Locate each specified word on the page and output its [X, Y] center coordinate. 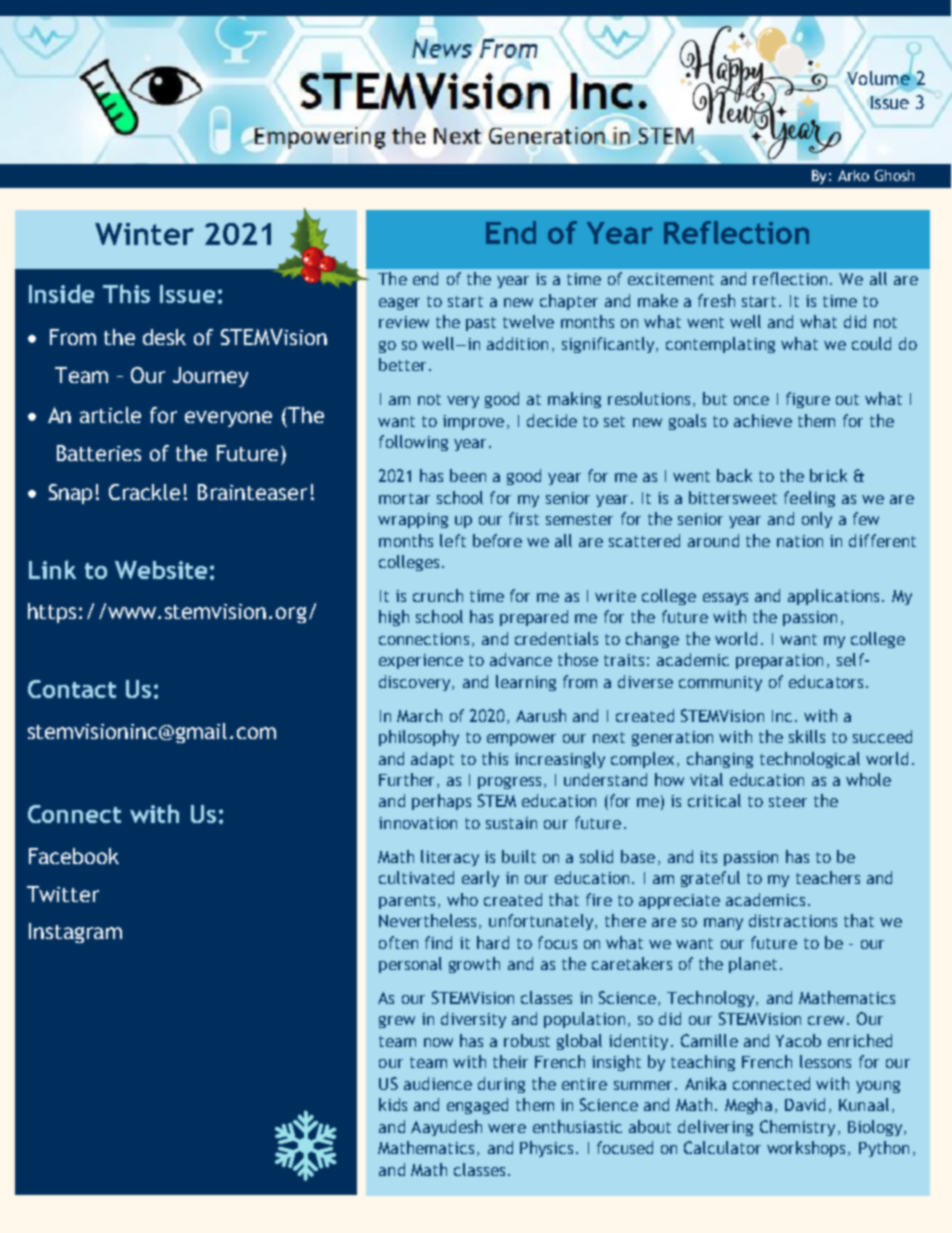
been [468, 475]
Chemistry [797, 1128]
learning [526, 683]
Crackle [144, 492]
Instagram [75, 933]
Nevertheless [427, 920]
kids [393, 1104]
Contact [72, 689]
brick [828, 475]
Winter [144, 234]
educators [826, 681]
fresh [716, 300]
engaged [477, 1106]
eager [399, 304]
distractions [793, 920]
